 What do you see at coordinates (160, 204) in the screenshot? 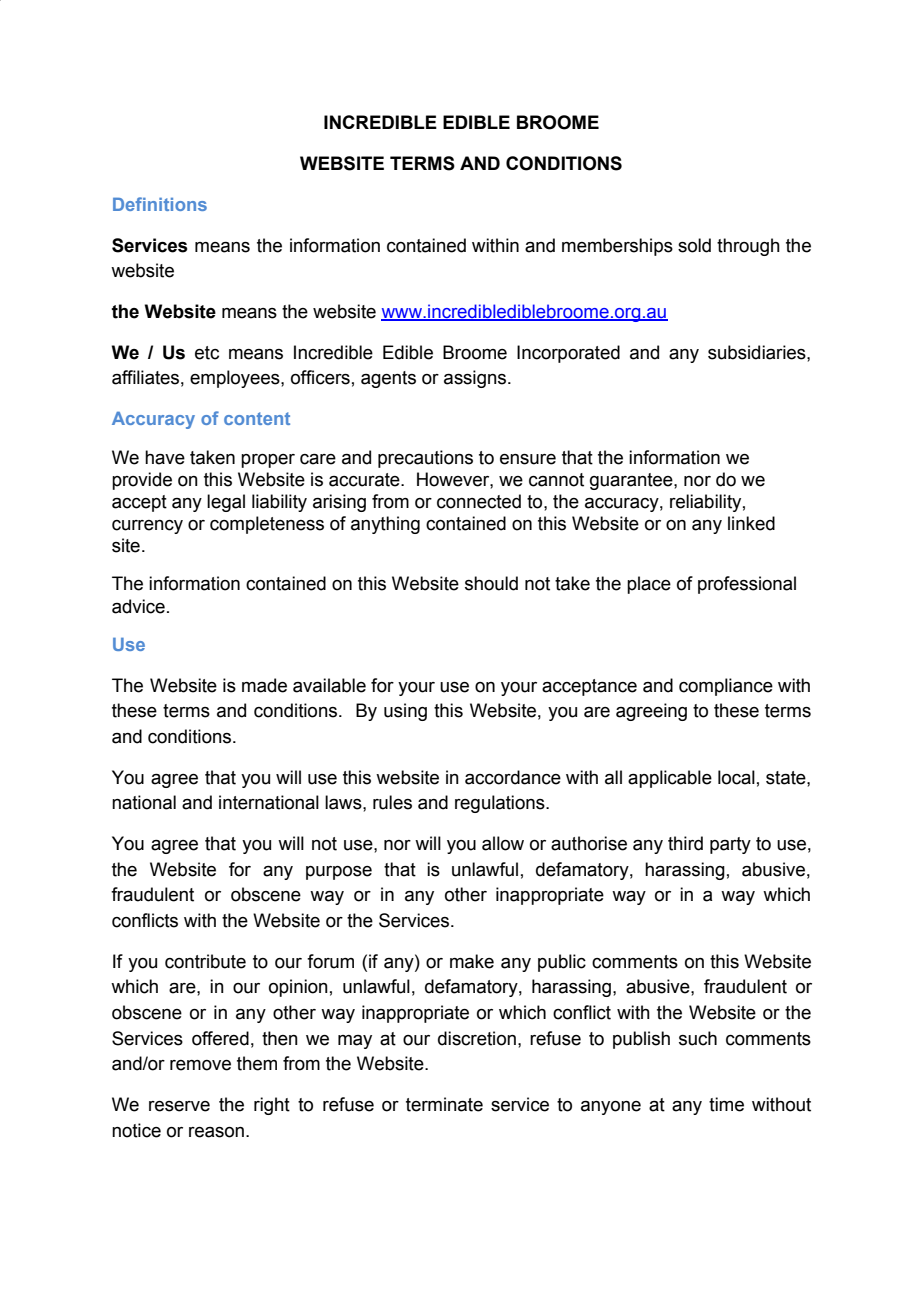
I see `Definitions` at bounding box center [160, 204].
